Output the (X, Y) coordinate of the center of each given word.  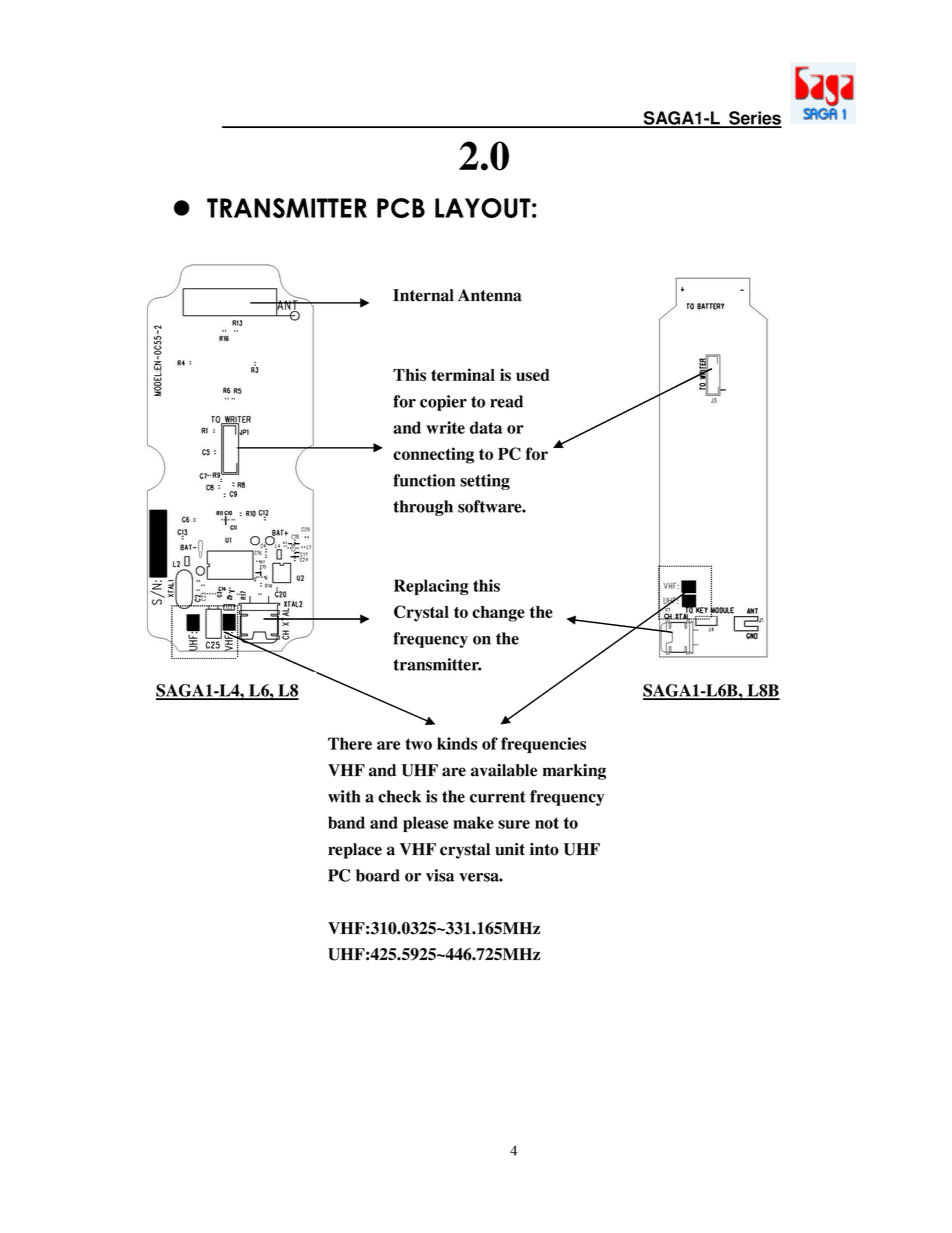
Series (754, 119)
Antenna (490, 295)
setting (485, 482)
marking (574, 772)
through (423, 508)
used (533, 375)
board (378, 875)
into (544, 849)
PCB (401, 208)
